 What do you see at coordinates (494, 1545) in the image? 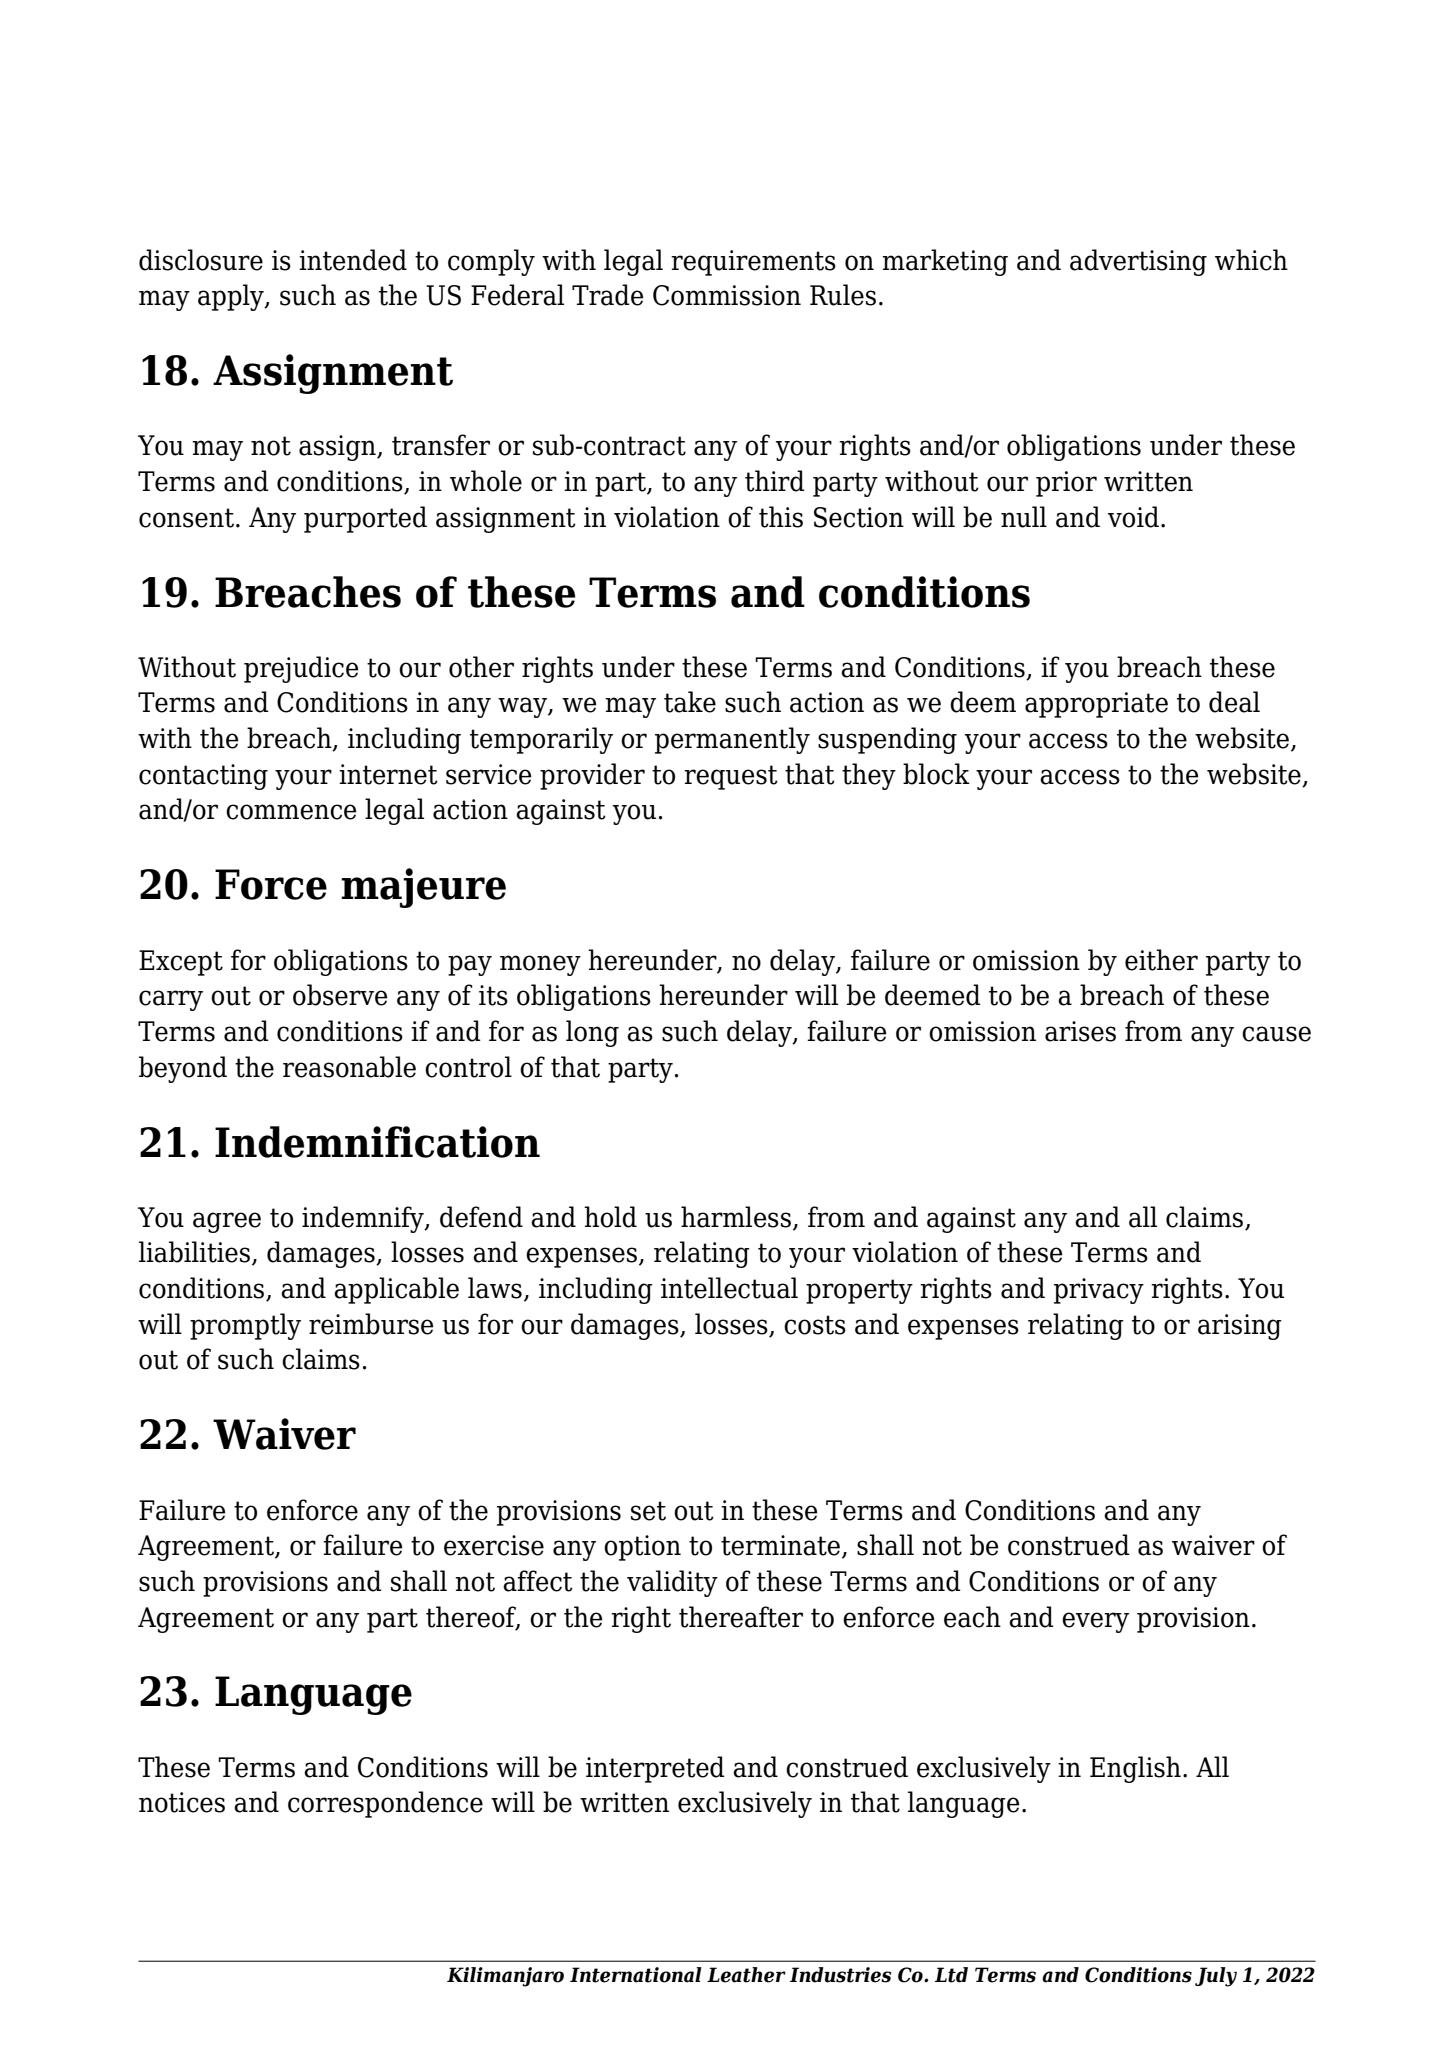
I see `exercise` at bounding box center [494, 1545].
